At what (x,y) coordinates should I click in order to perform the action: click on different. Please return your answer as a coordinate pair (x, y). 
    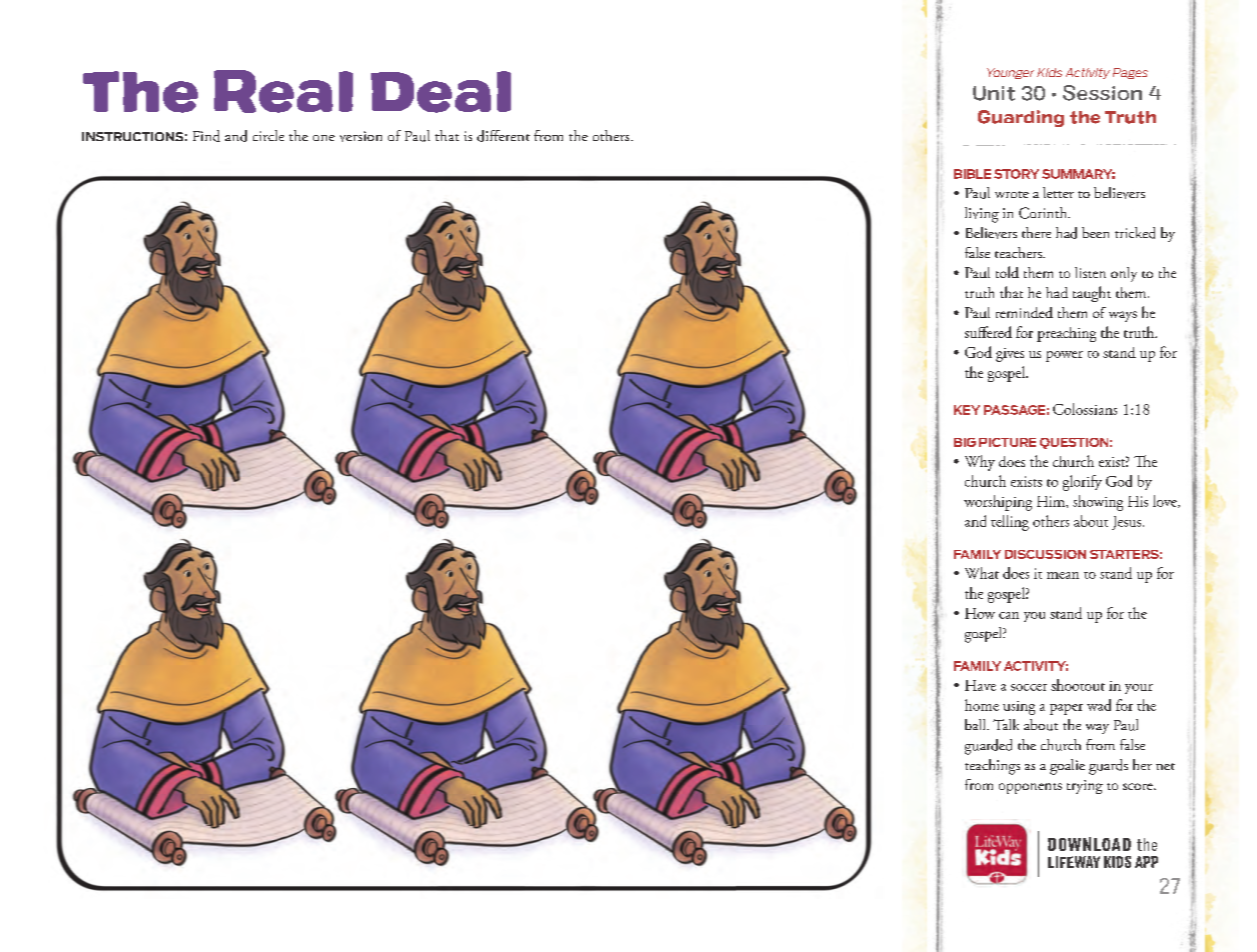
    Looking at the image, I should click on (503, 136).
